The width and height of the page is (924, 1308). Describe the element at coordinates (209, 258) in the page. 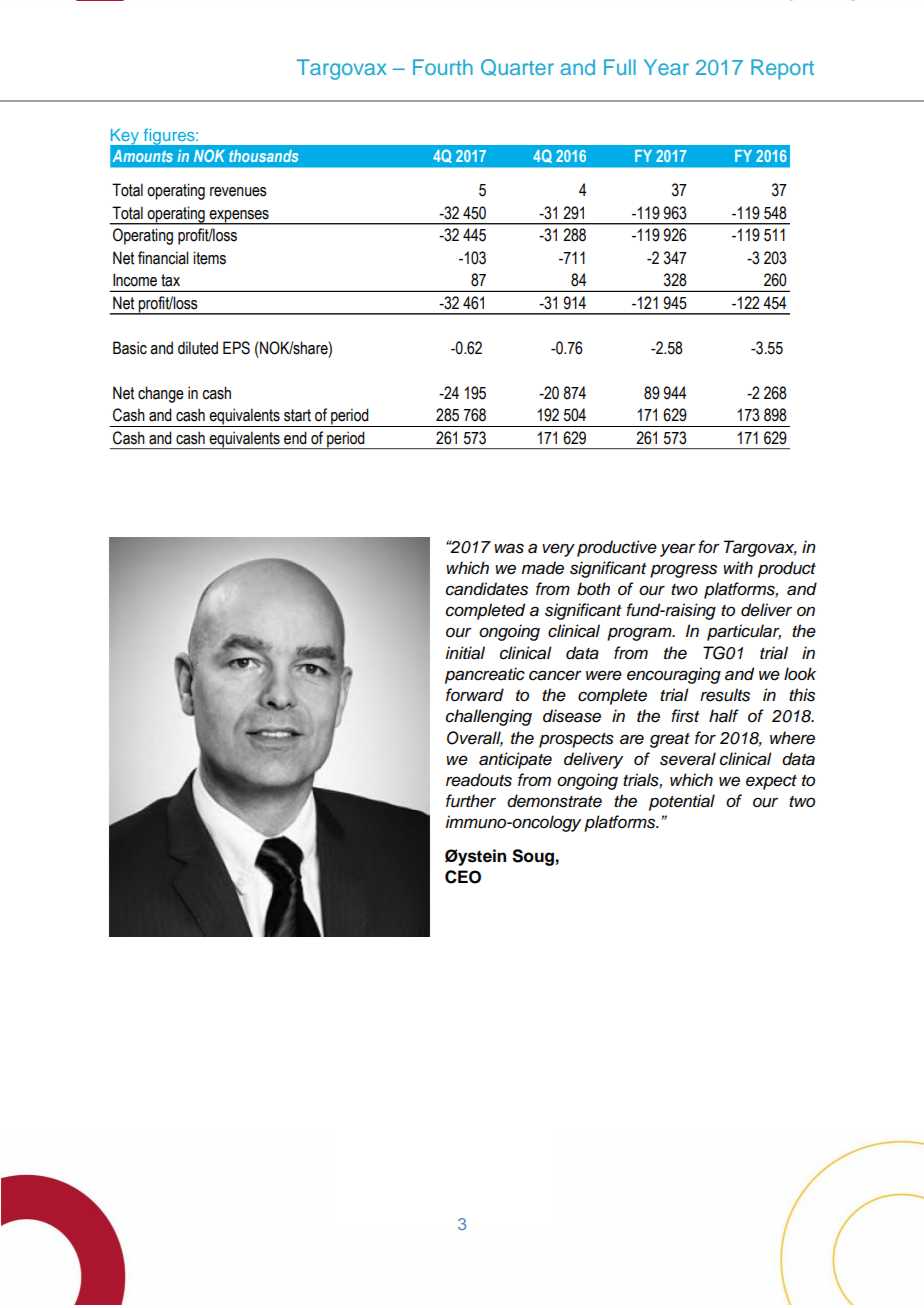

I see `items` at that location.
